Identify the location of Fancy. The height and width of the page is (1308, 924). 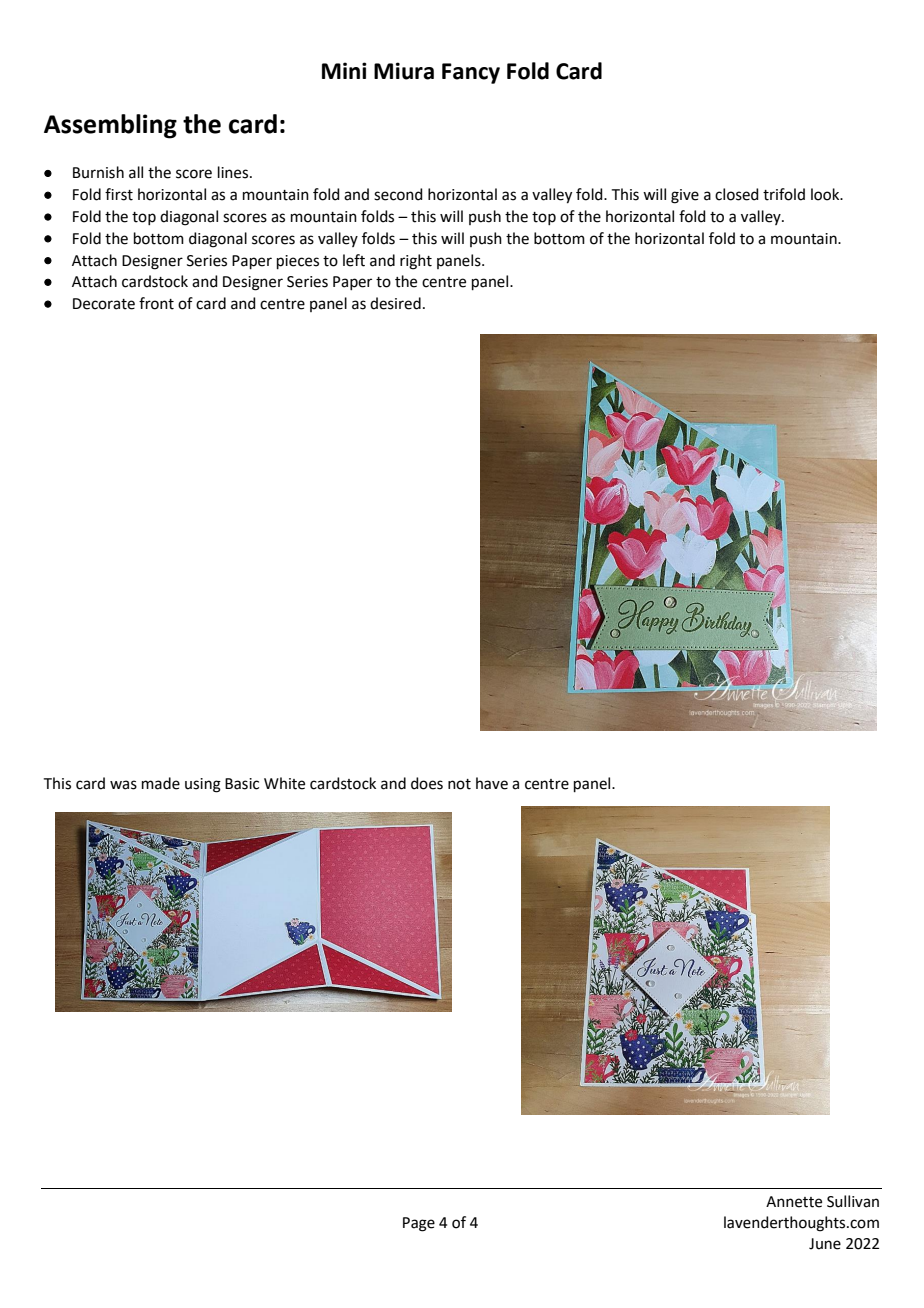
(471, 73).
